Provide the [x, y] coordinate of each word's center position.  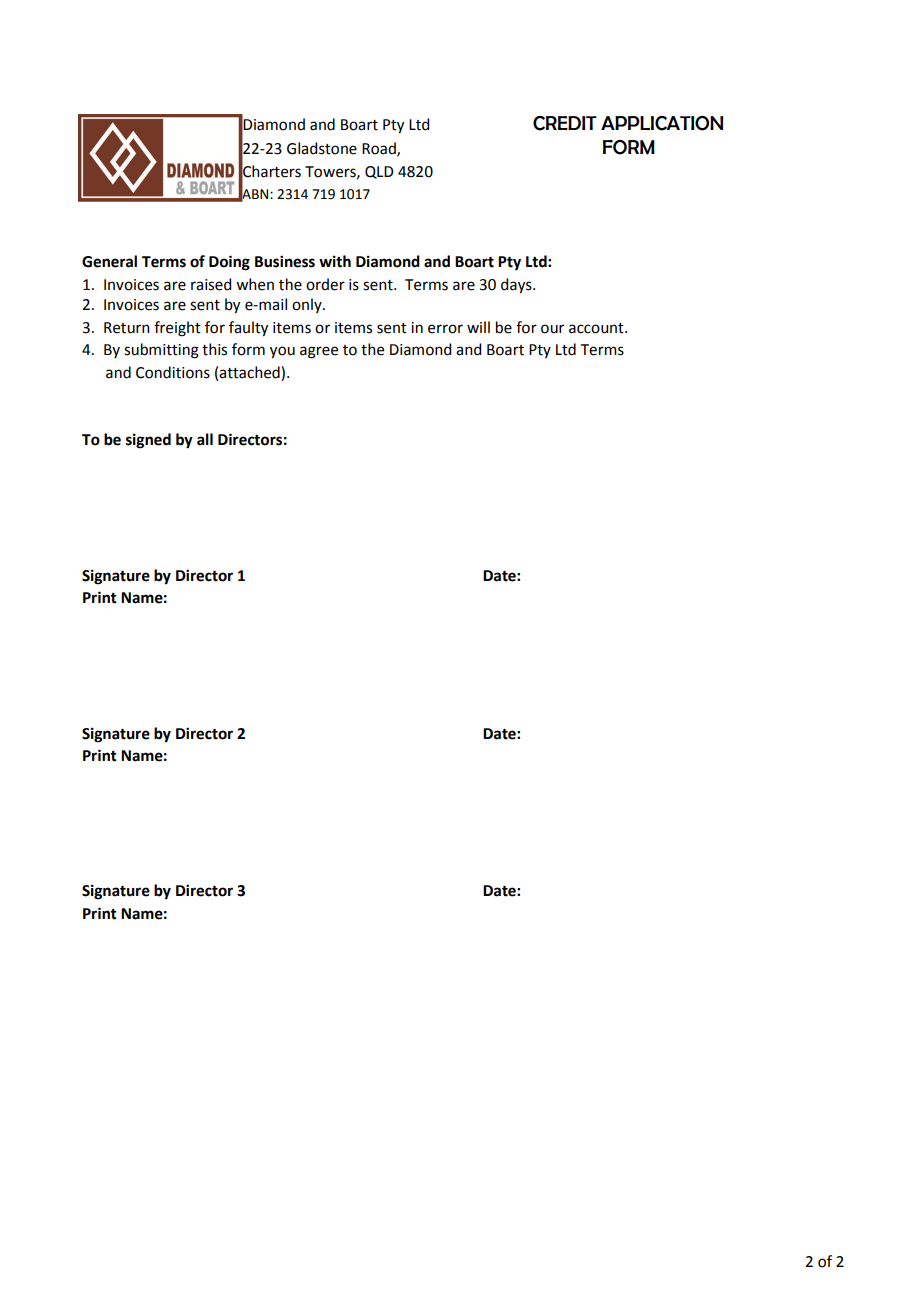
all [205, 439]
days [517, 286]
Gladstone [322, 148]
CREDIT [565, 123]
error [445, 329]
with [335, 261]
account [597, 328]
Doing [229, 263]
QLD [379, 172]
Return [127, 328]
